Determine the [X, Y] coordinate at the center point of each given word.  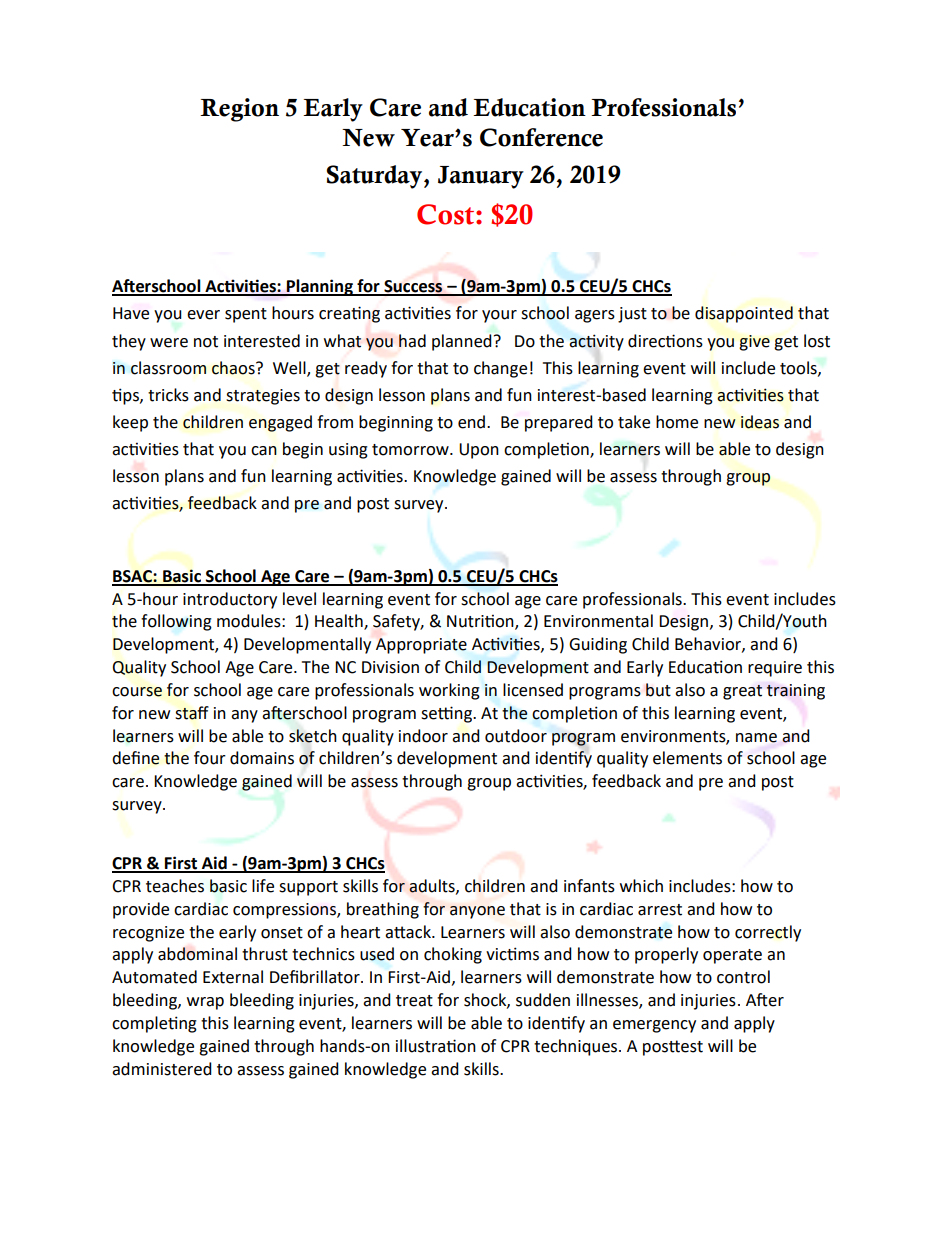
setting [447, 714]
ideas [760, 422]
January [481, 177]
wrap [205, 1003]
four [210, 758]
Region [239, 110]
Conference [541, 137]
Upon [479, 451]
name [756, 738]
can [264, 451]
